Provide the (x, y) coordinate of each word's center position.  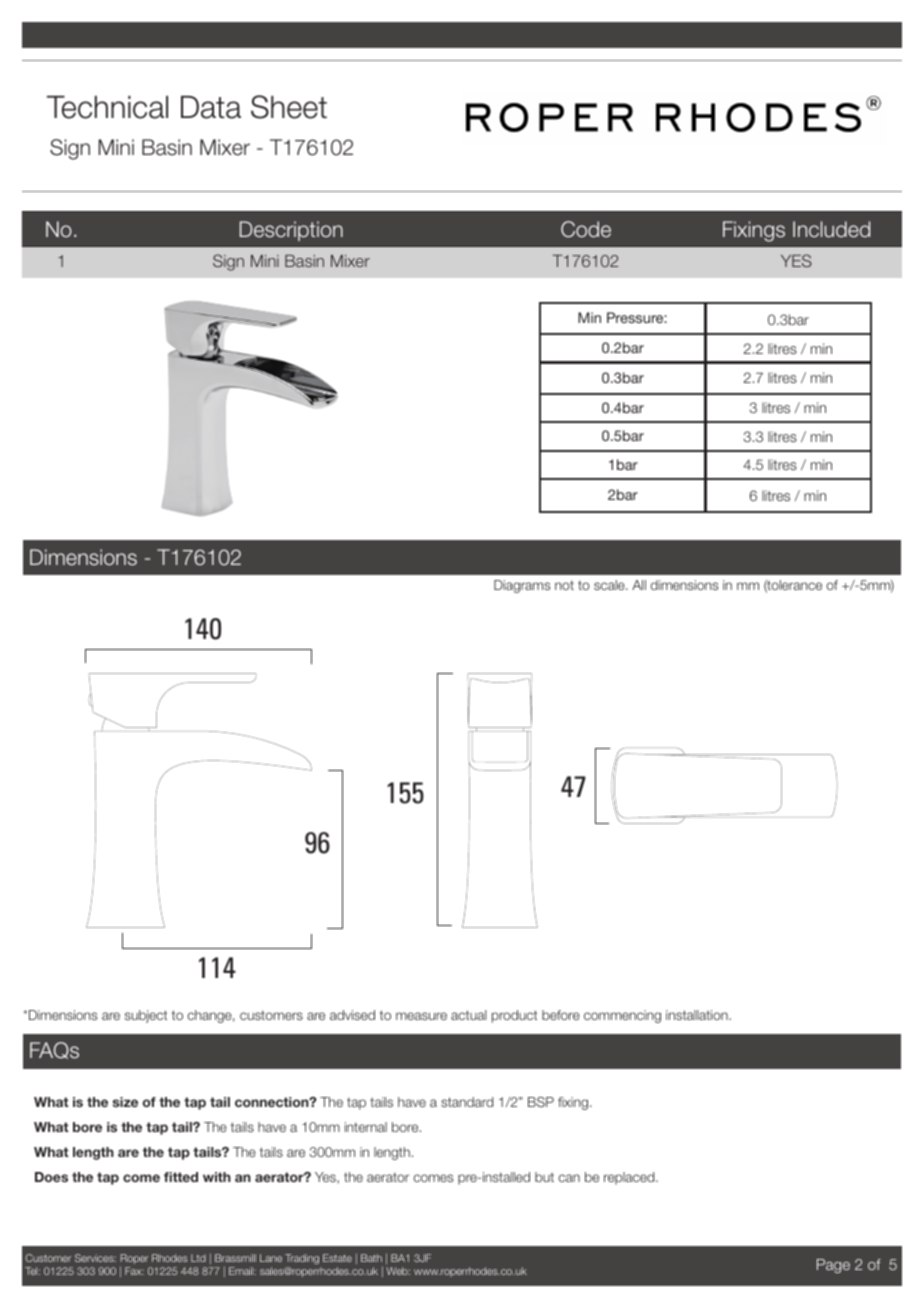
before (561, 1015)
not (564, 585)
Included (831, 229)
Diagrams (522, 586)
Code (586, 229)
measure (421, 1016)
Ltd (198, 1258)
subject (146, 1016)
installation (698, 1015)
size (125, 1102)
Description (291, 231)
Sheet (289, 107)
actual (469, 1015)
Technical (107, 107)
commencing (622, 1016)
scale (610, 585)
